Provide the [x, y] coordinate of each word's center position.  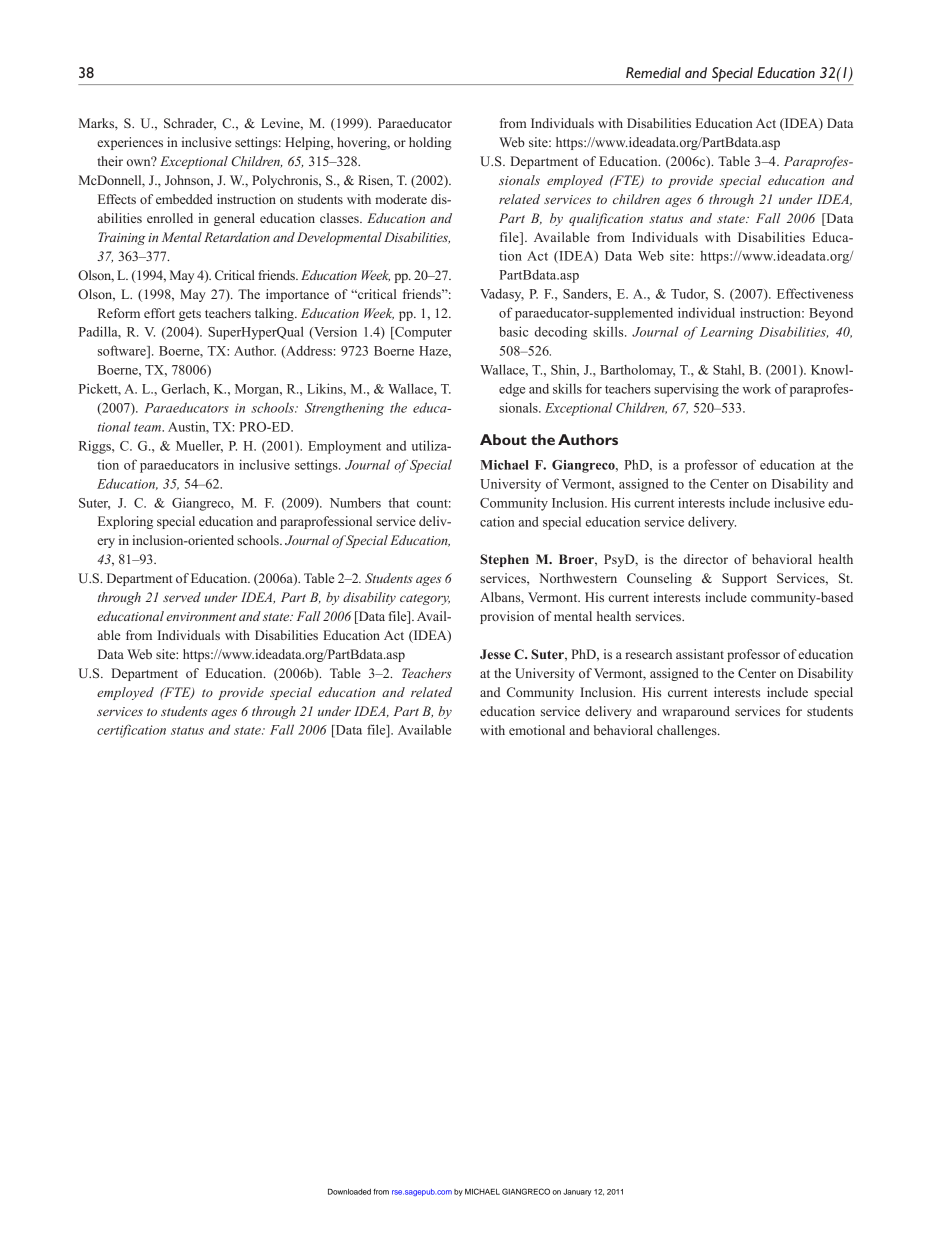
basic [513, 331]
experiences [130, 143]
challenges [688, 731]
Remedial [653, 73]
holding [430, 143]
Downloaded [349, 1192]
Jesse [495, 654]
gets [190, 315]
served [182, 597]
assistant [700, 654]
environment [201, 616]
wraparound [696, 712]
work [756, 389]
